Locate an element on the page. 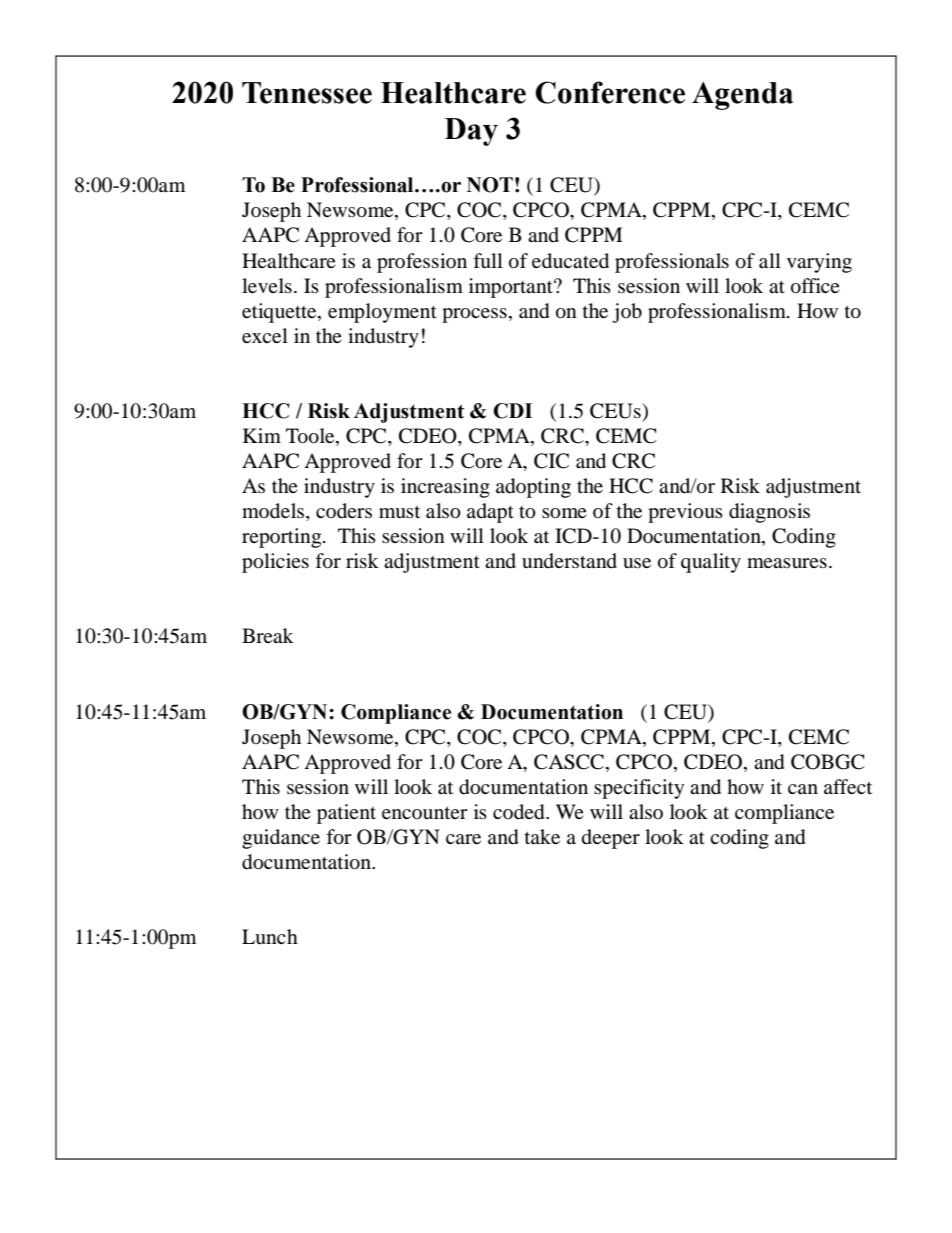 The image size is (952, 1233). measures is located at coordinates (787, 563).
